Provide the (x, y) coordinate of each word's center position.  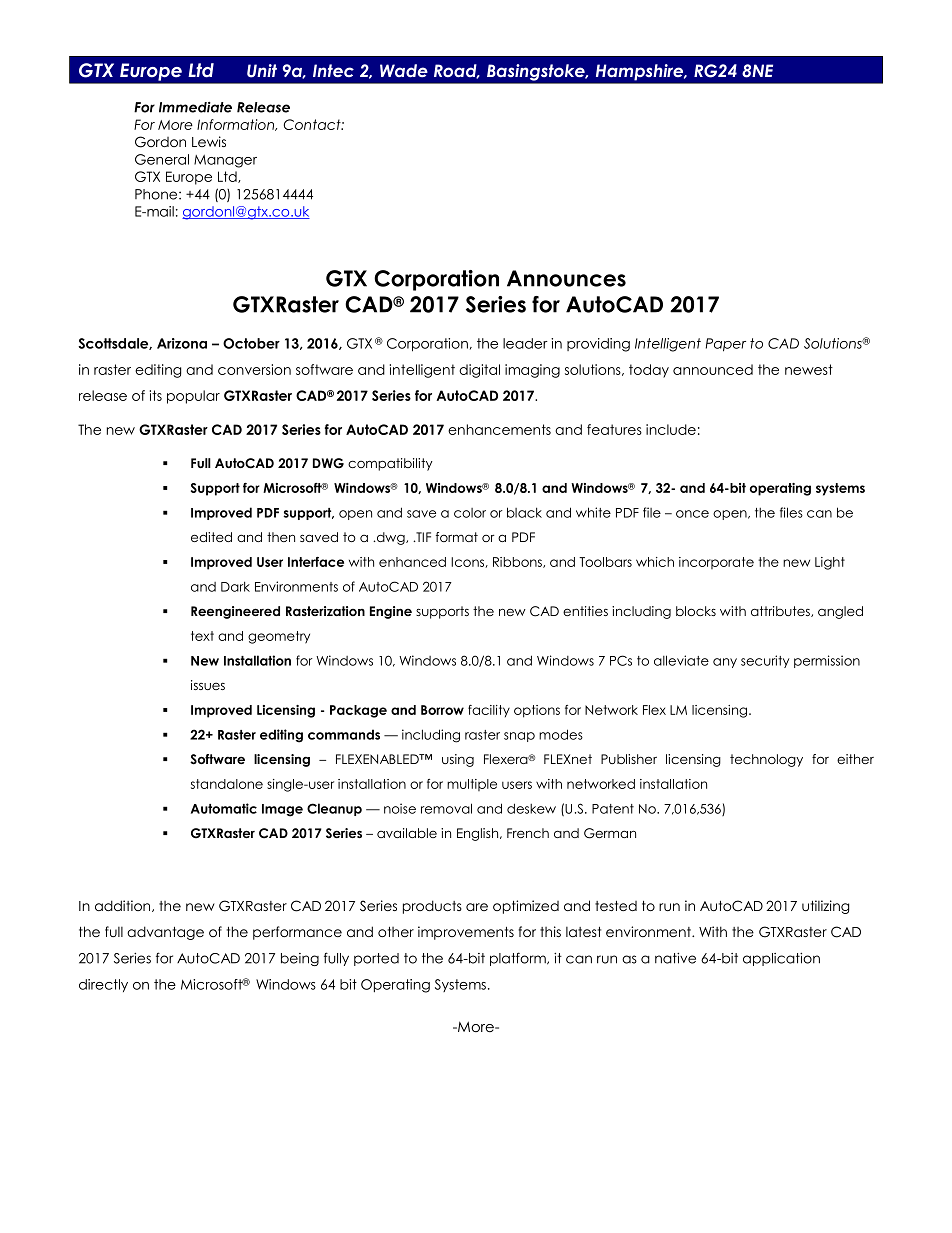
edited (211, 537)
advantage (165, 933)
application (781, 959)
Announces (566, 278)
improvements (466, 933)
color (470, 513)
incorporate (716, 563)
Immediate (195, 107)
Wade (404, 70)
